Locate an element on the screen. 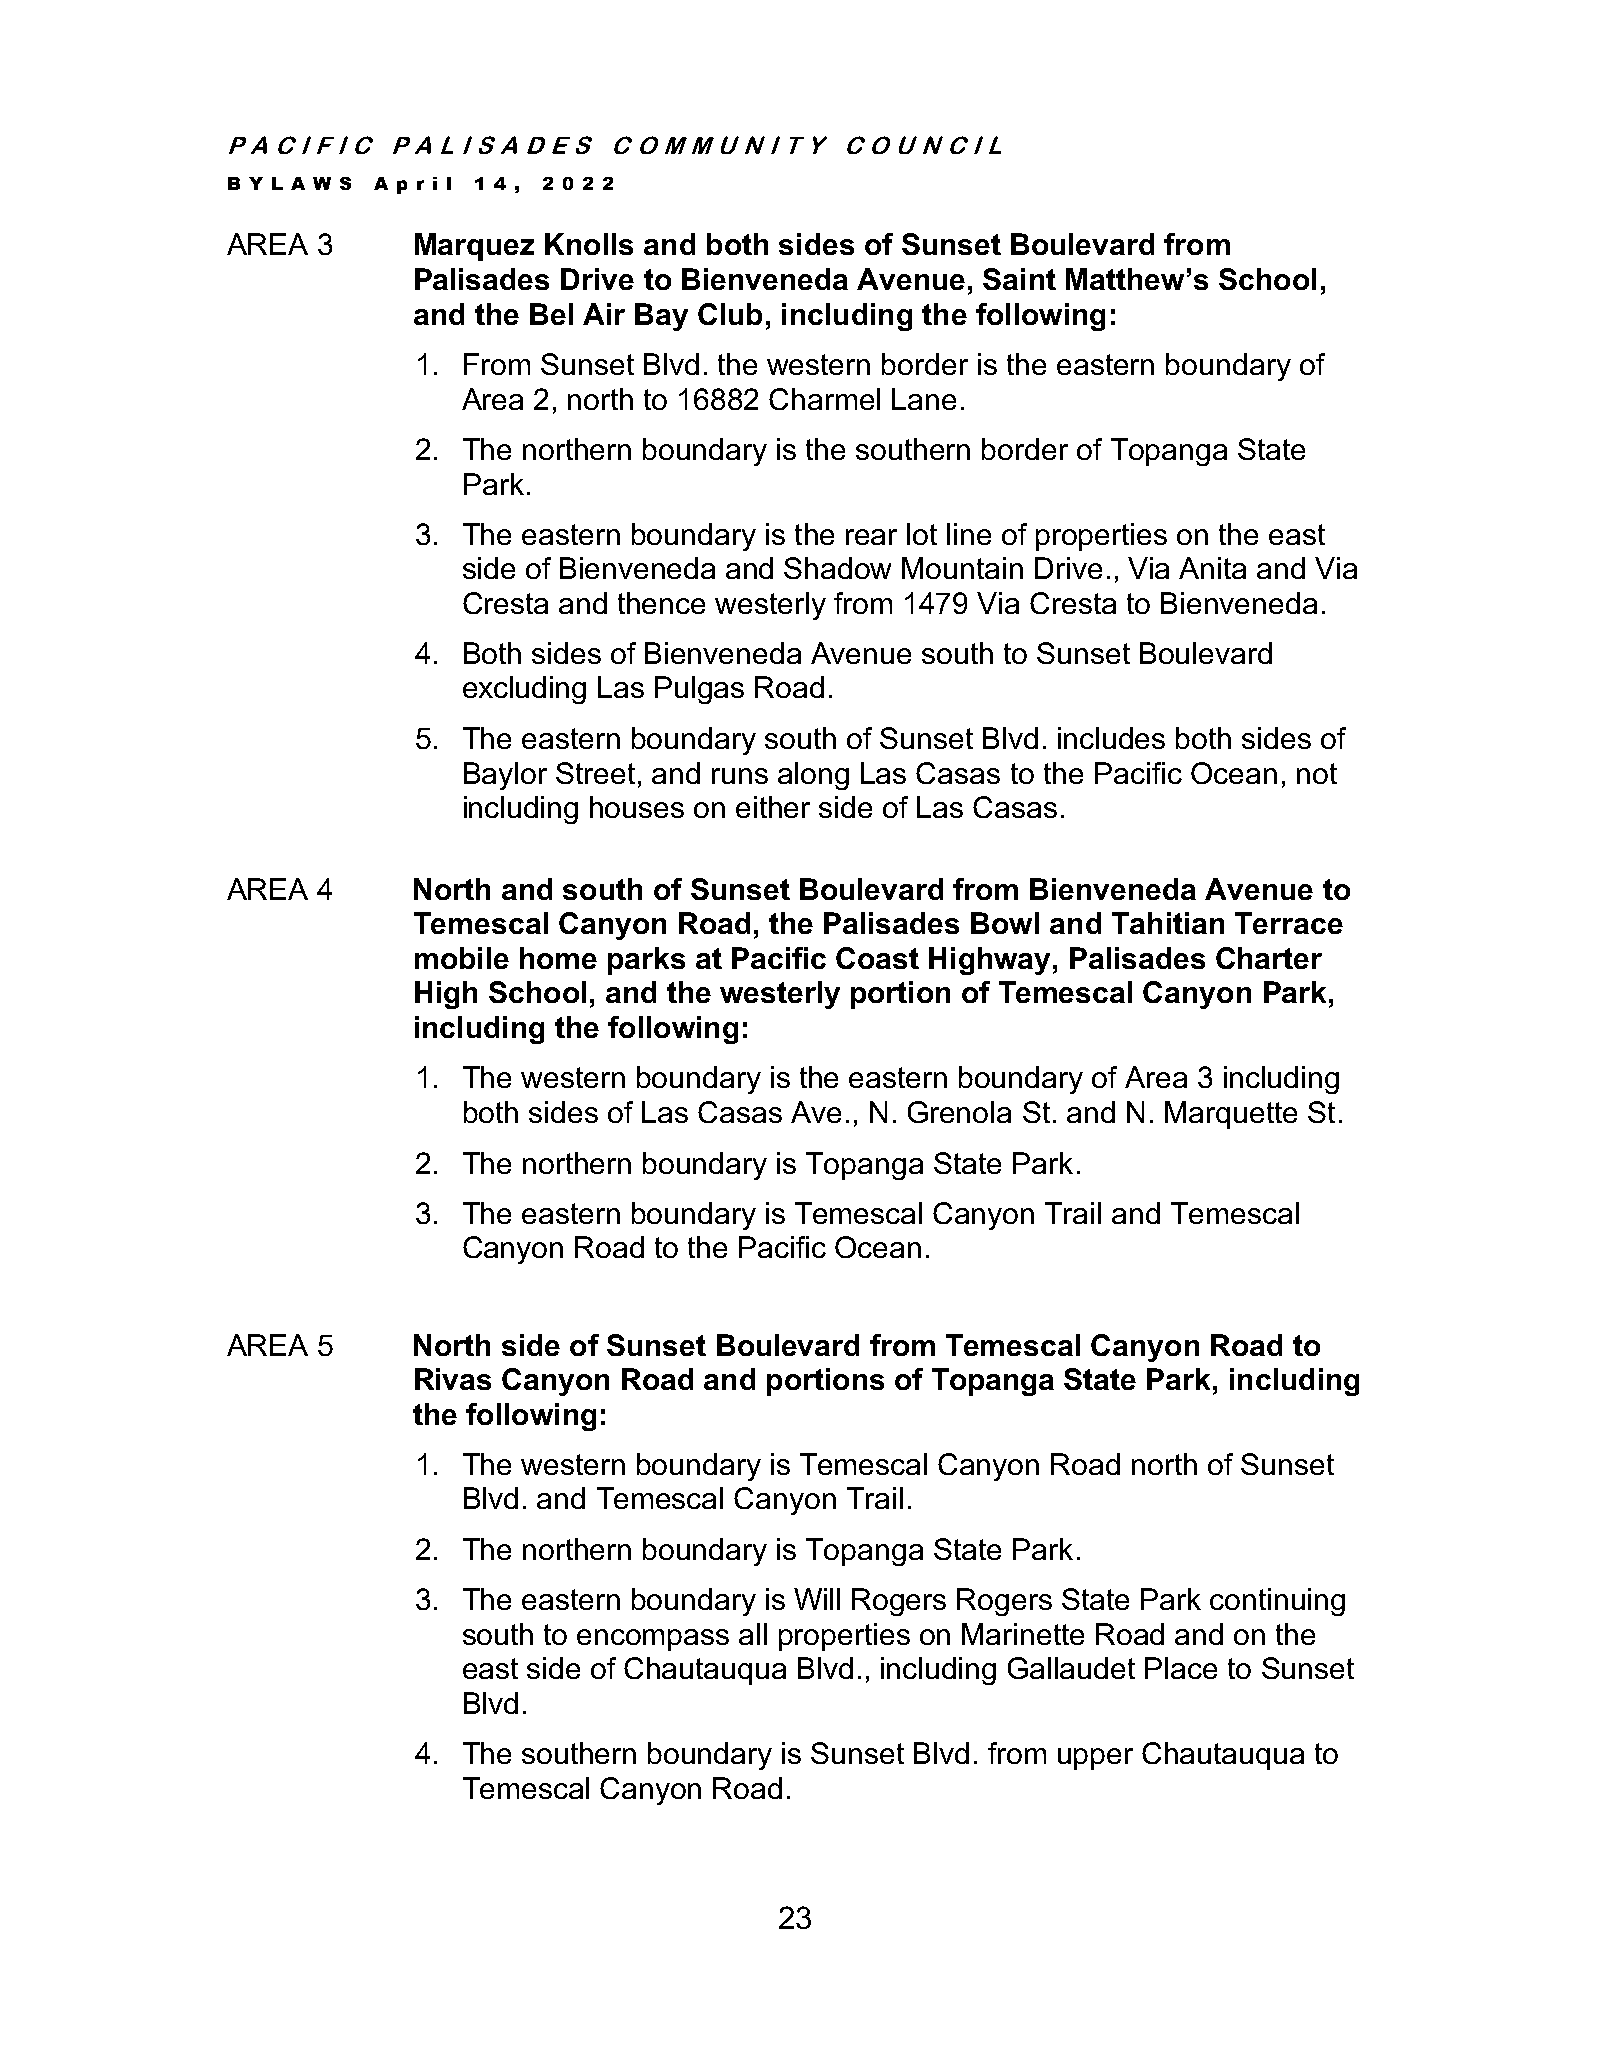 This screenshot has height=2071, width=1600. Lane is located at coordinates (924, 399).
